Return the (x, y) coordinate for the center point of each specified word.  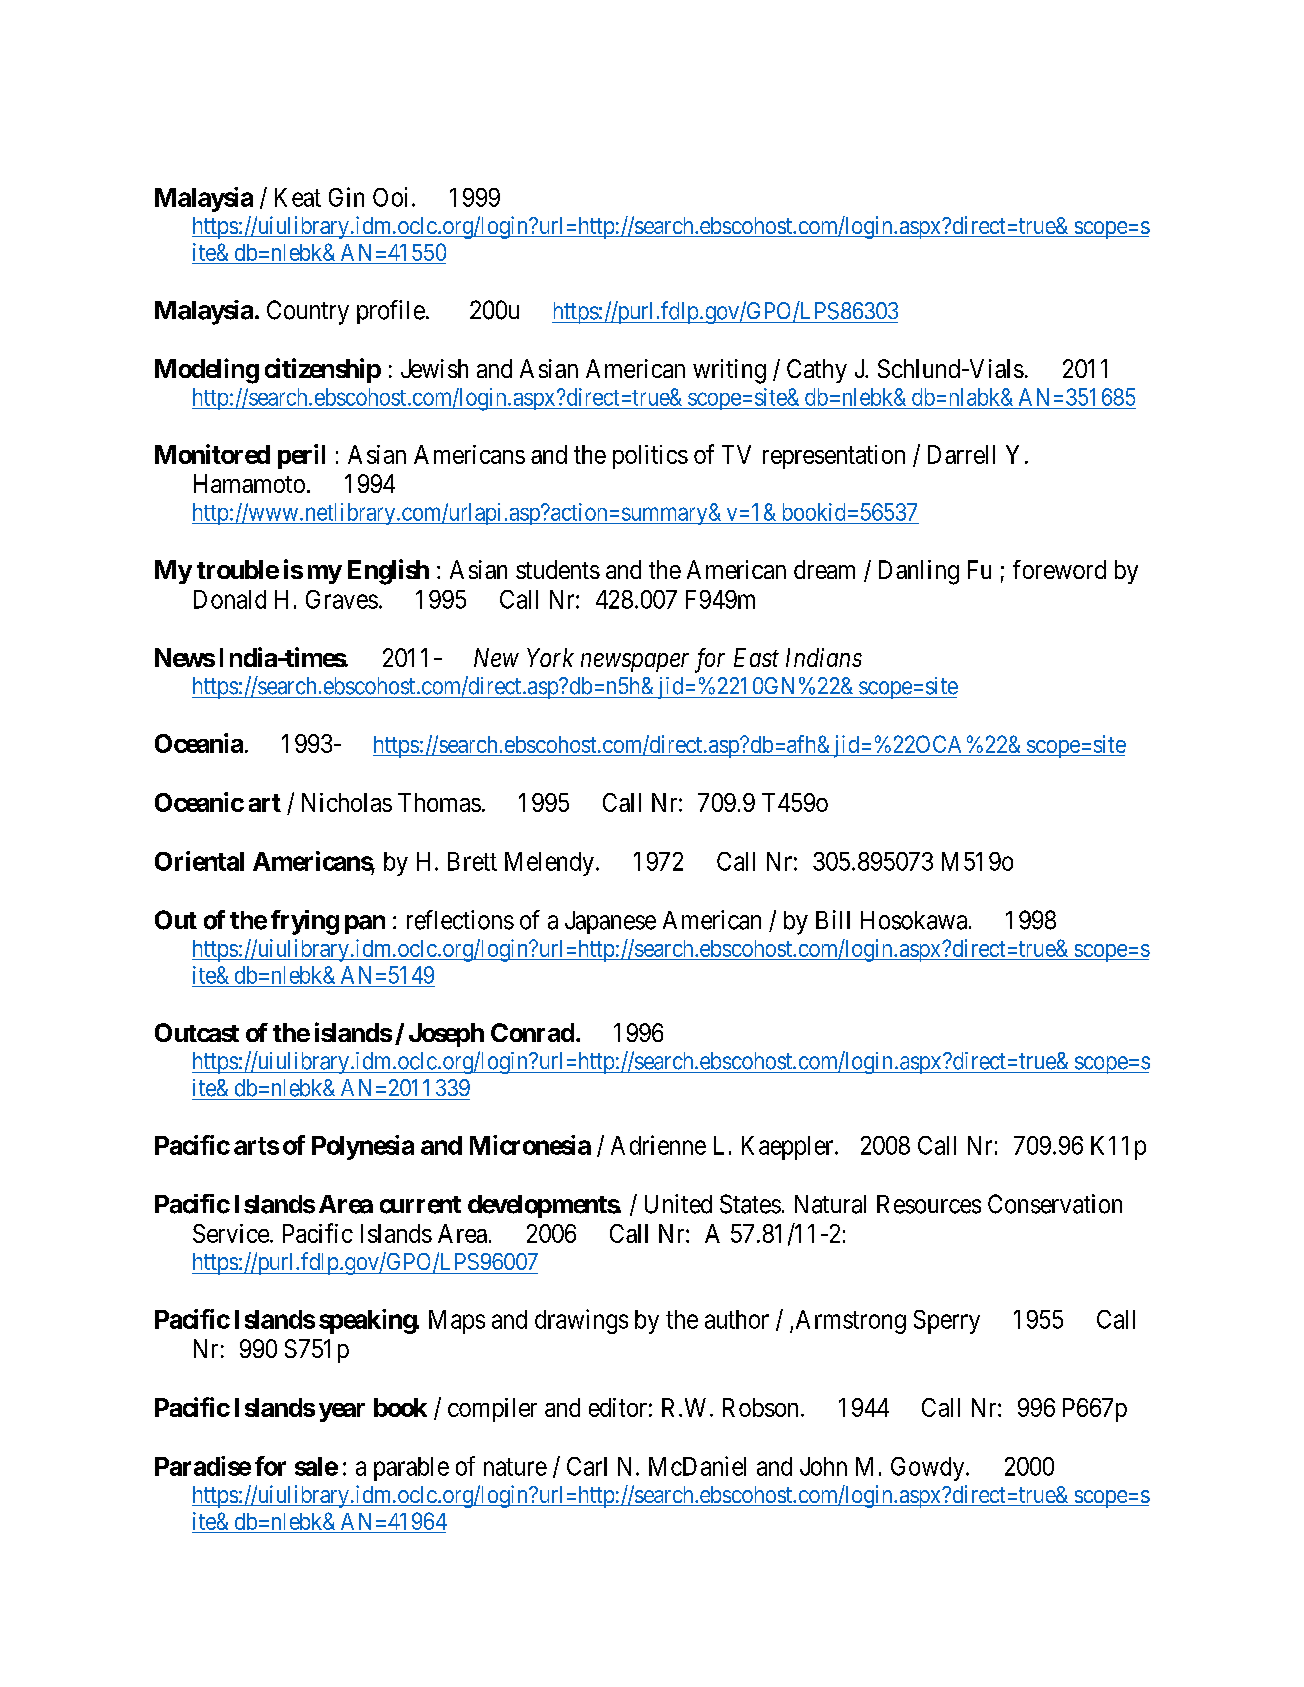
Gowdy (929, 1469)
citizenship (323, 370)
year (342, 1412)
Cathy (817, 371)
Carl (587, 1466)
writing (729, 371)
